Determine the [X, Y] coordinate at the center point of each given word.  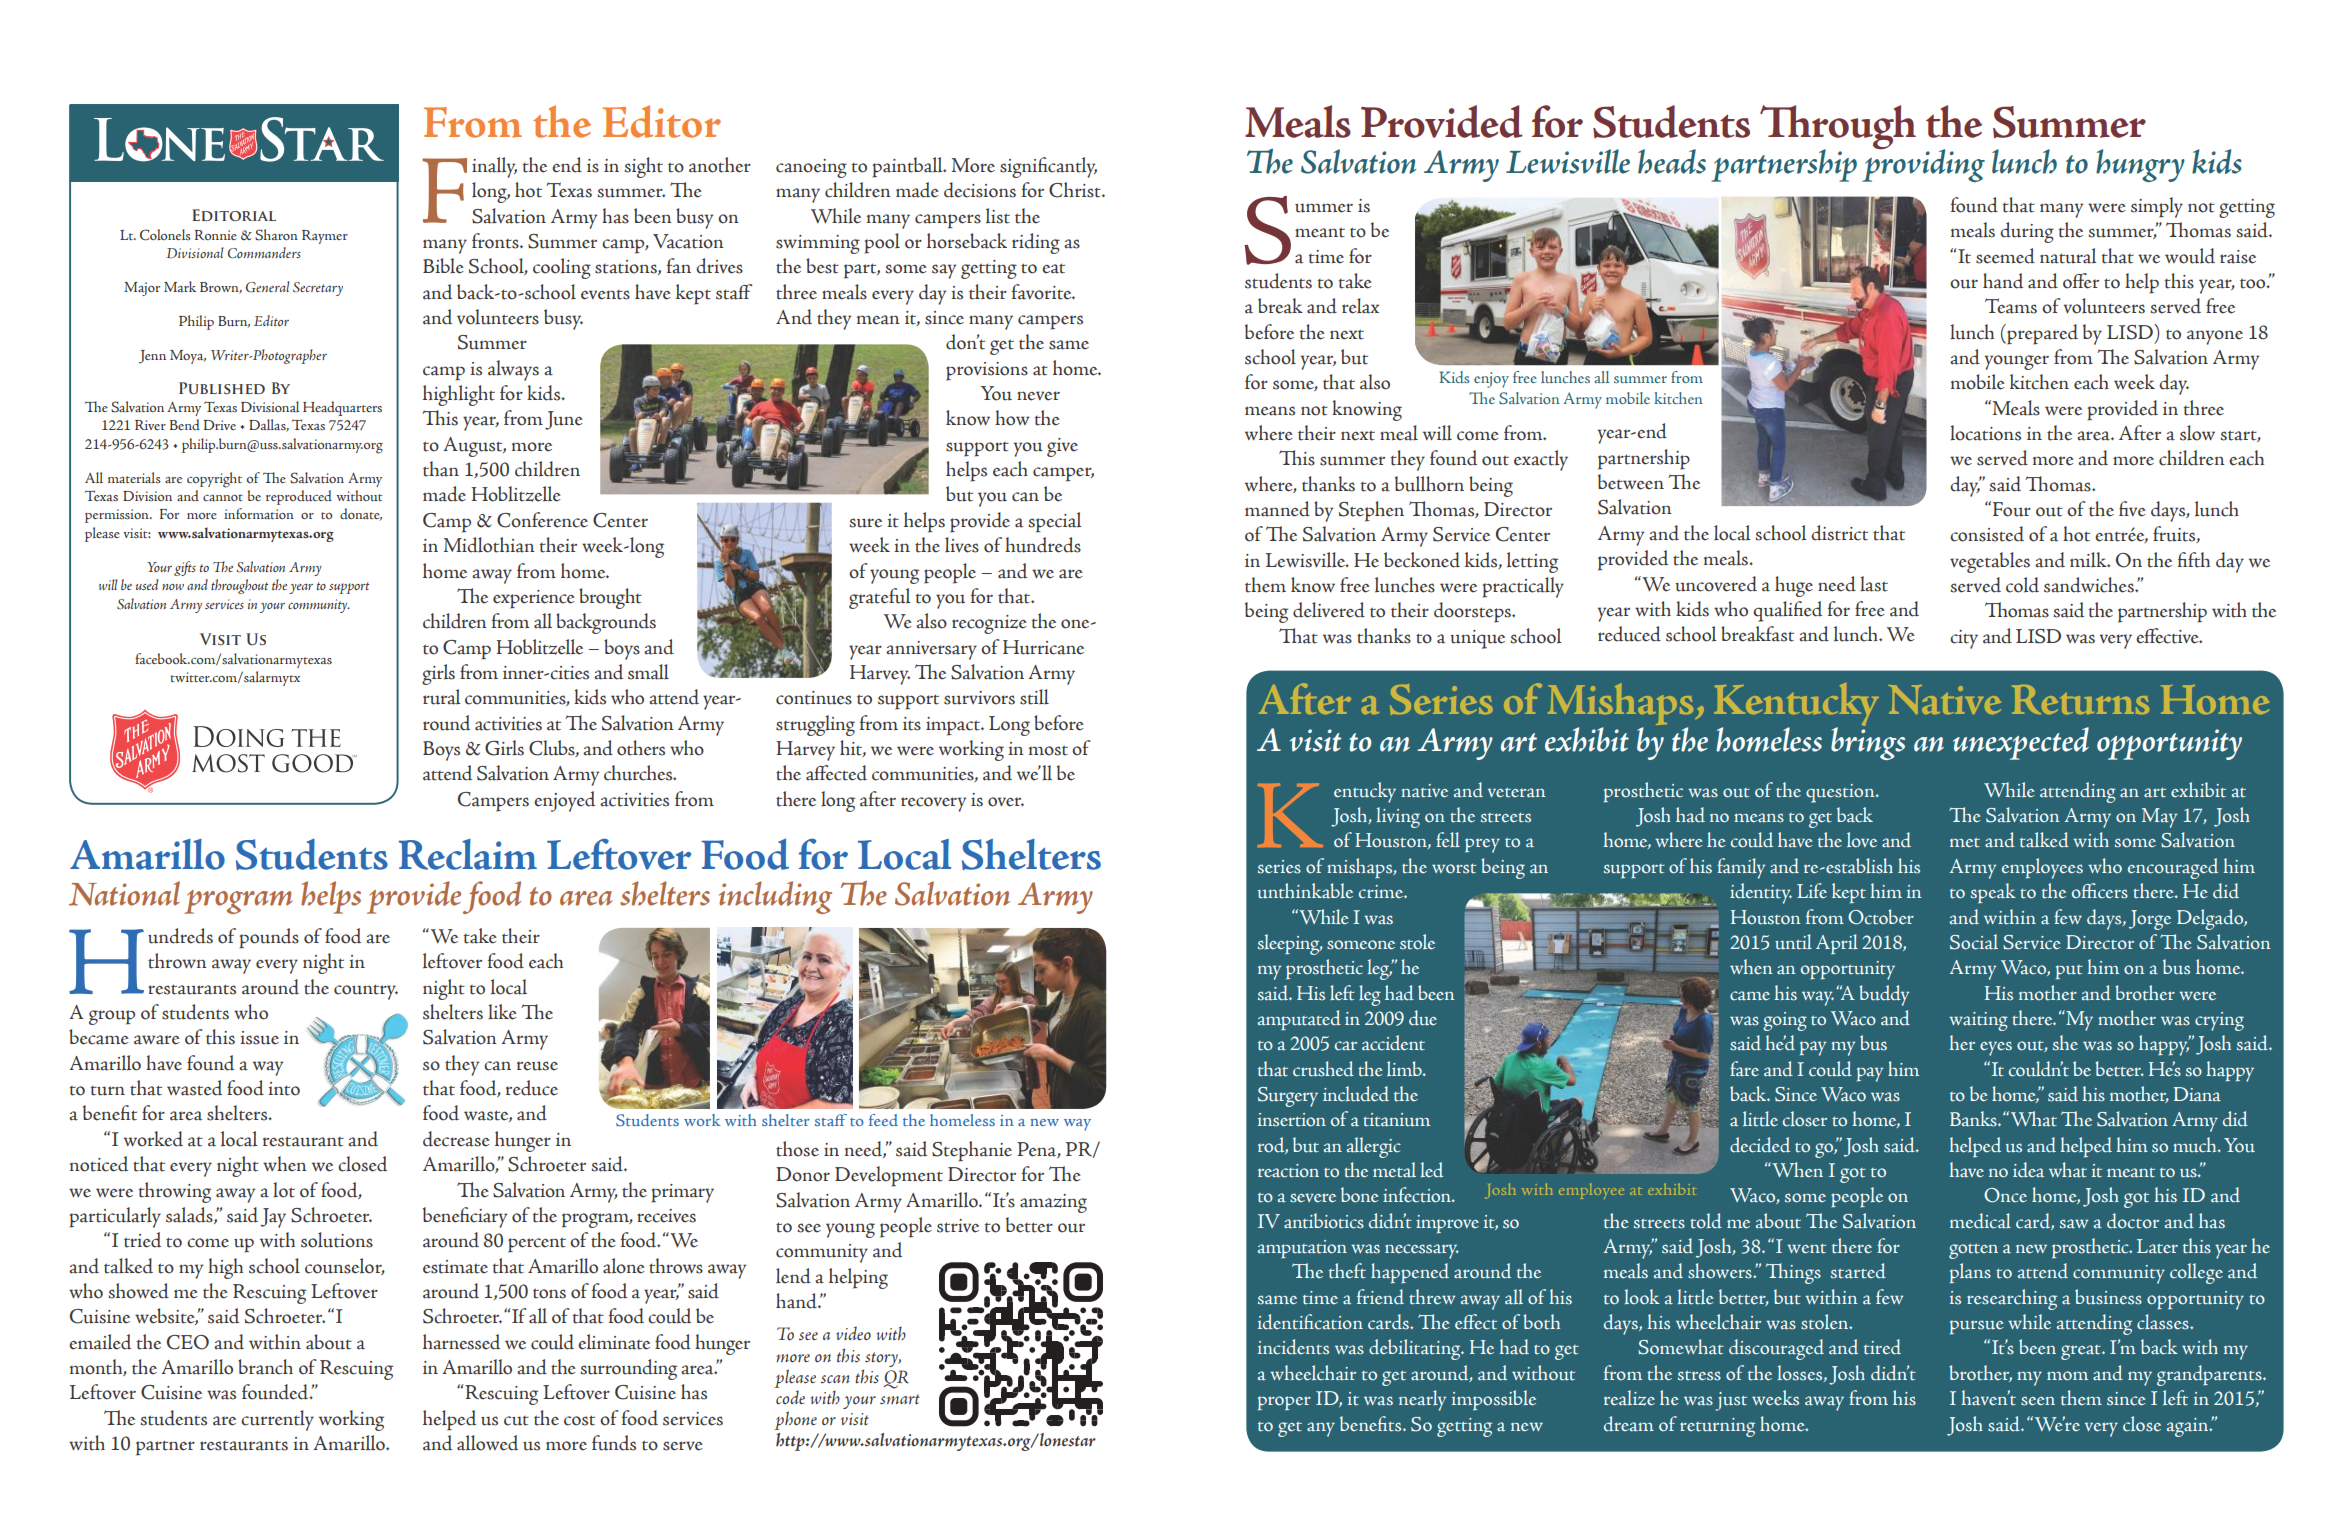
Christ [1076, 190]
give [1062, 447]
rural [442, 697]
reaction [1288, 1171]
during [2027, 232]
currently [277, 1420]
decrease [456, 1139]
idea [2028, 1170]
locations [1985, 433]
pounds [269, 938]
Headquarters [342, 408]
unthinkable [1305, 891]
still [1034, 697]
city [1964, 639]
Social [1974, 942]
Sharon [276, 235]
